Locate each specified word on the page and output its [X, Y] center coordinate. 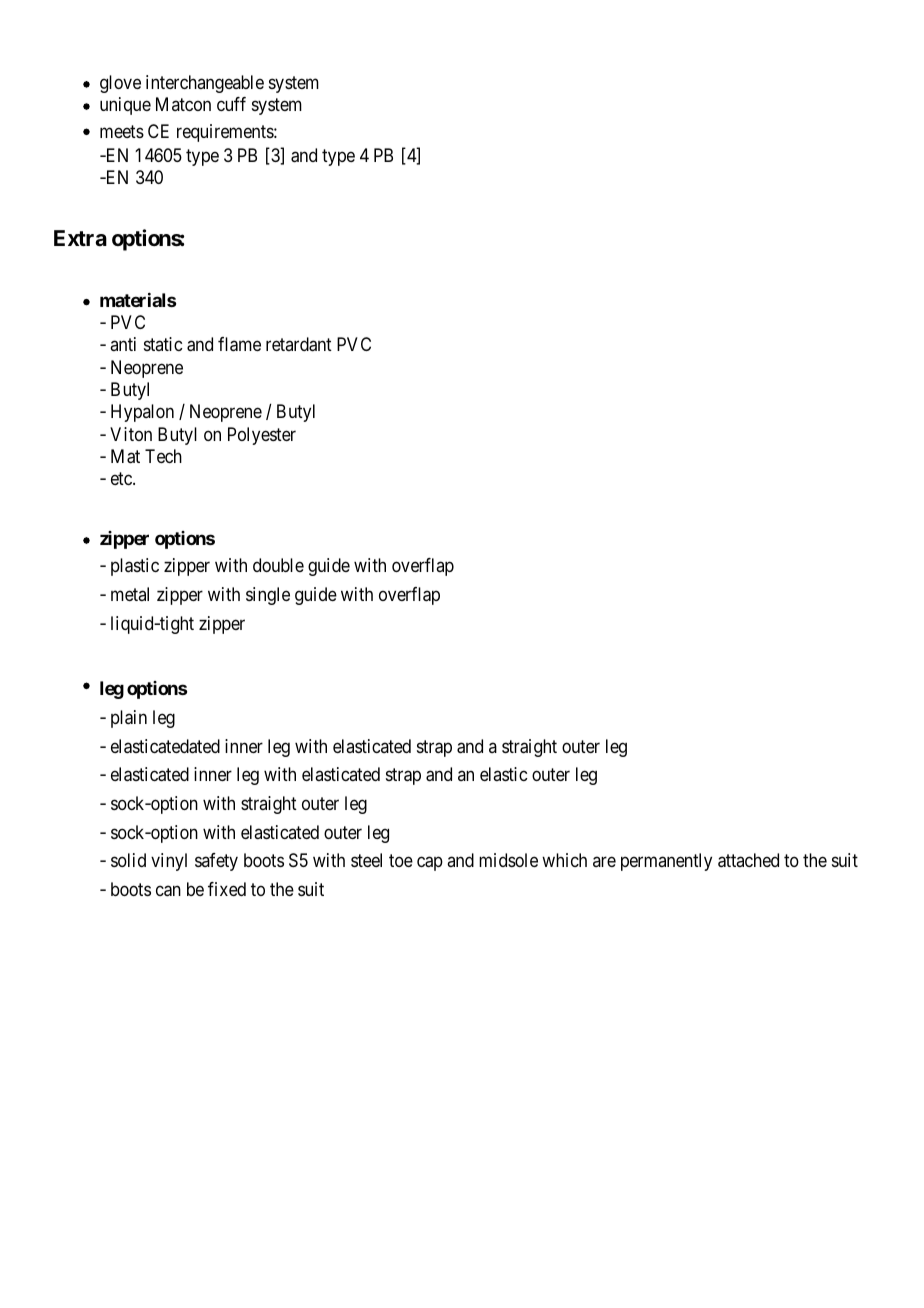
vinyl [169, 862]
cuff [231, 104]
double [278, 565]
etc [122, 479]
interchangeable [205, 84]
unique [125, 106]
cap [430, 864]
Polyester [262, 436]
